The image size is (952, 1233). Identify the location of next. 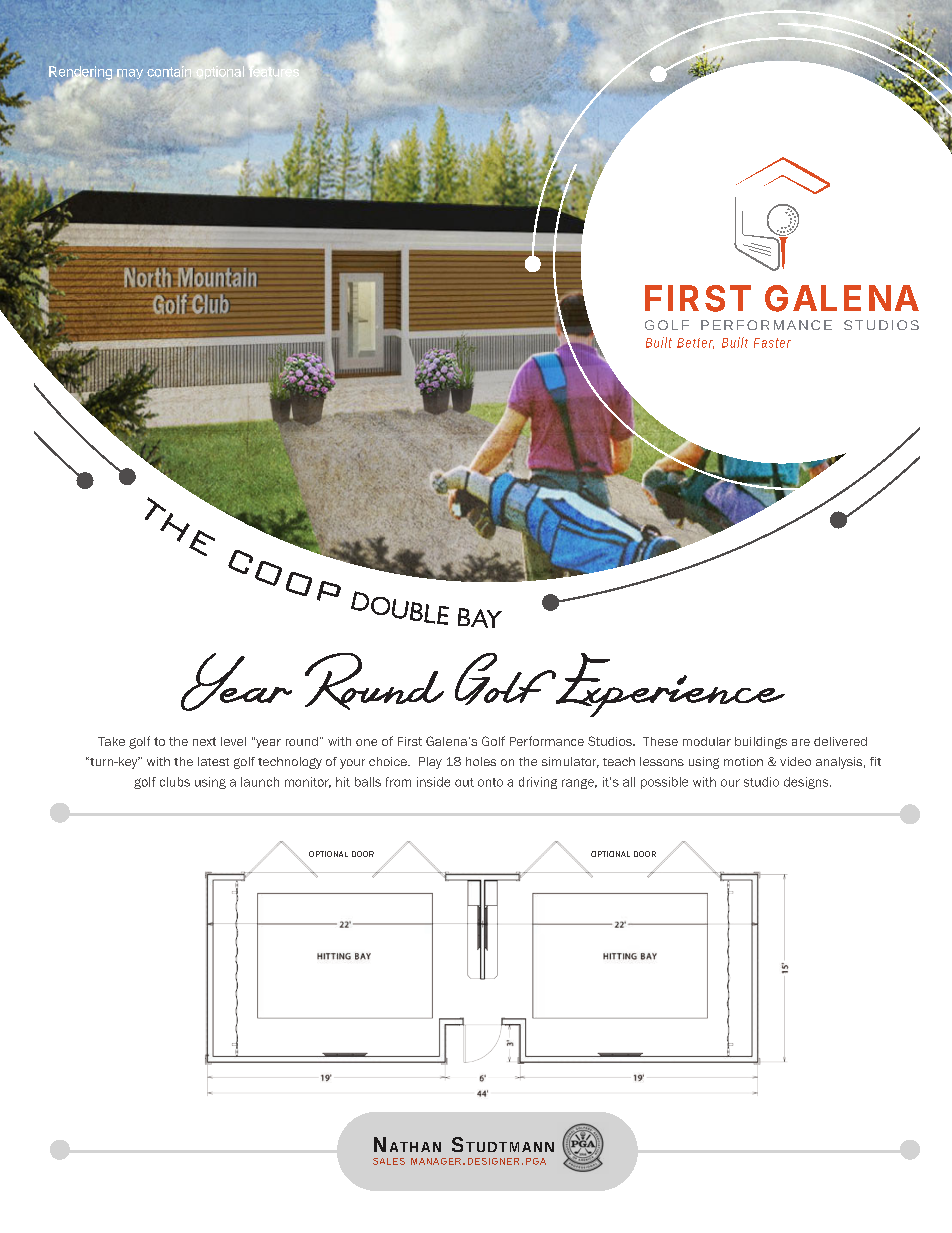
(204, 741).
